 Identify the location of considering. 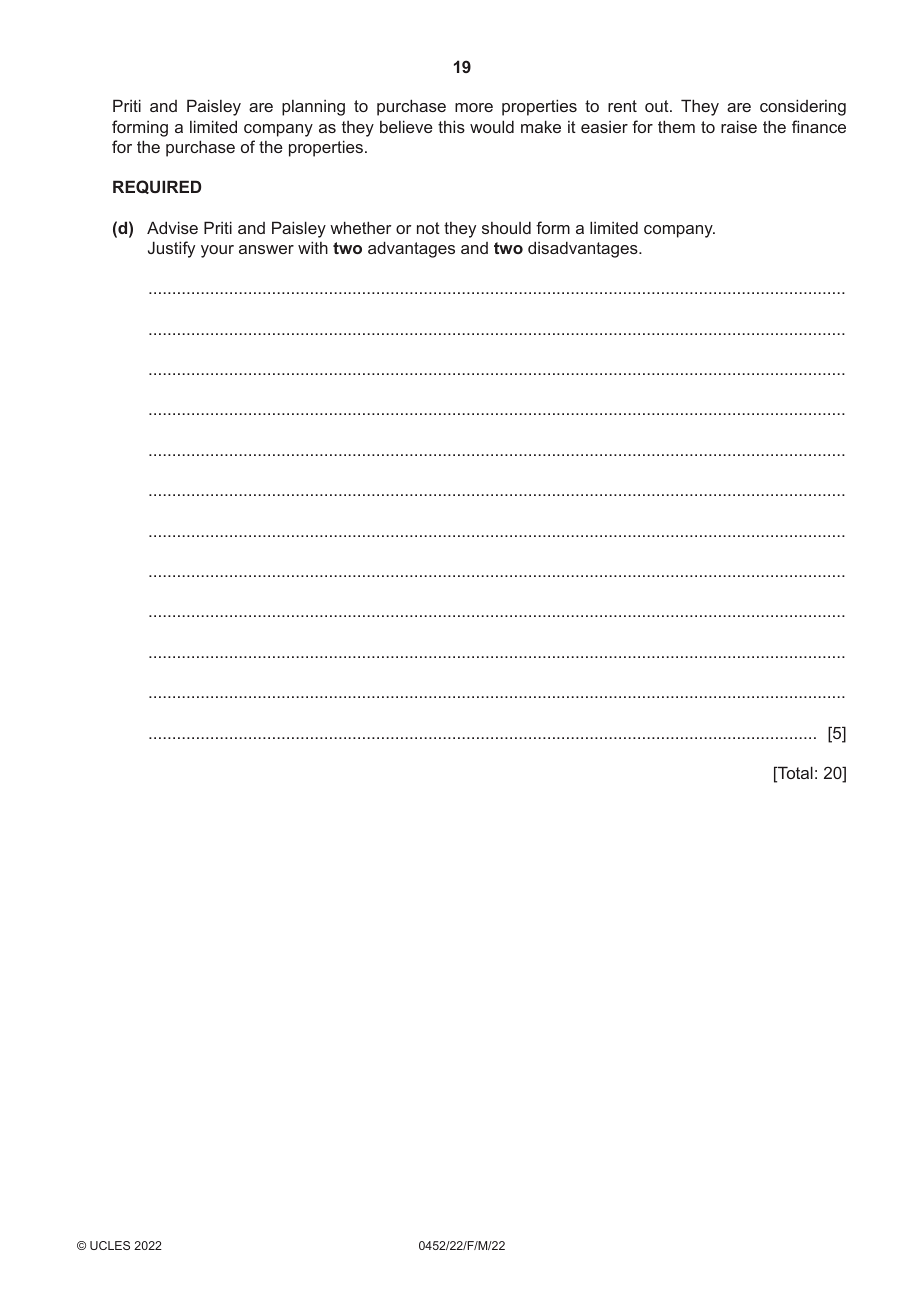
(803, 107).
